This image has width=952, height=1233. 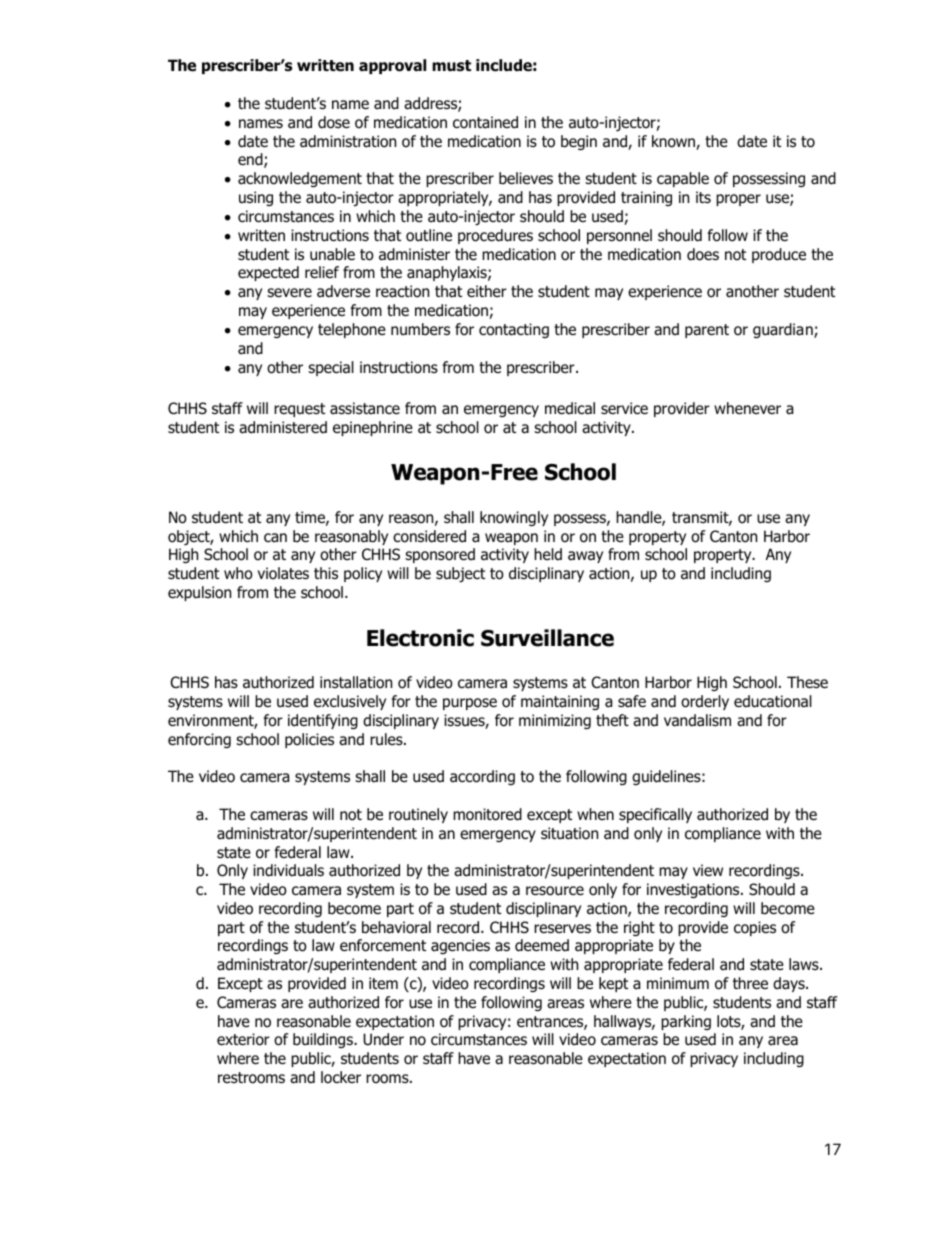 I want to click on exterior, so click(x=243, y=1039).
